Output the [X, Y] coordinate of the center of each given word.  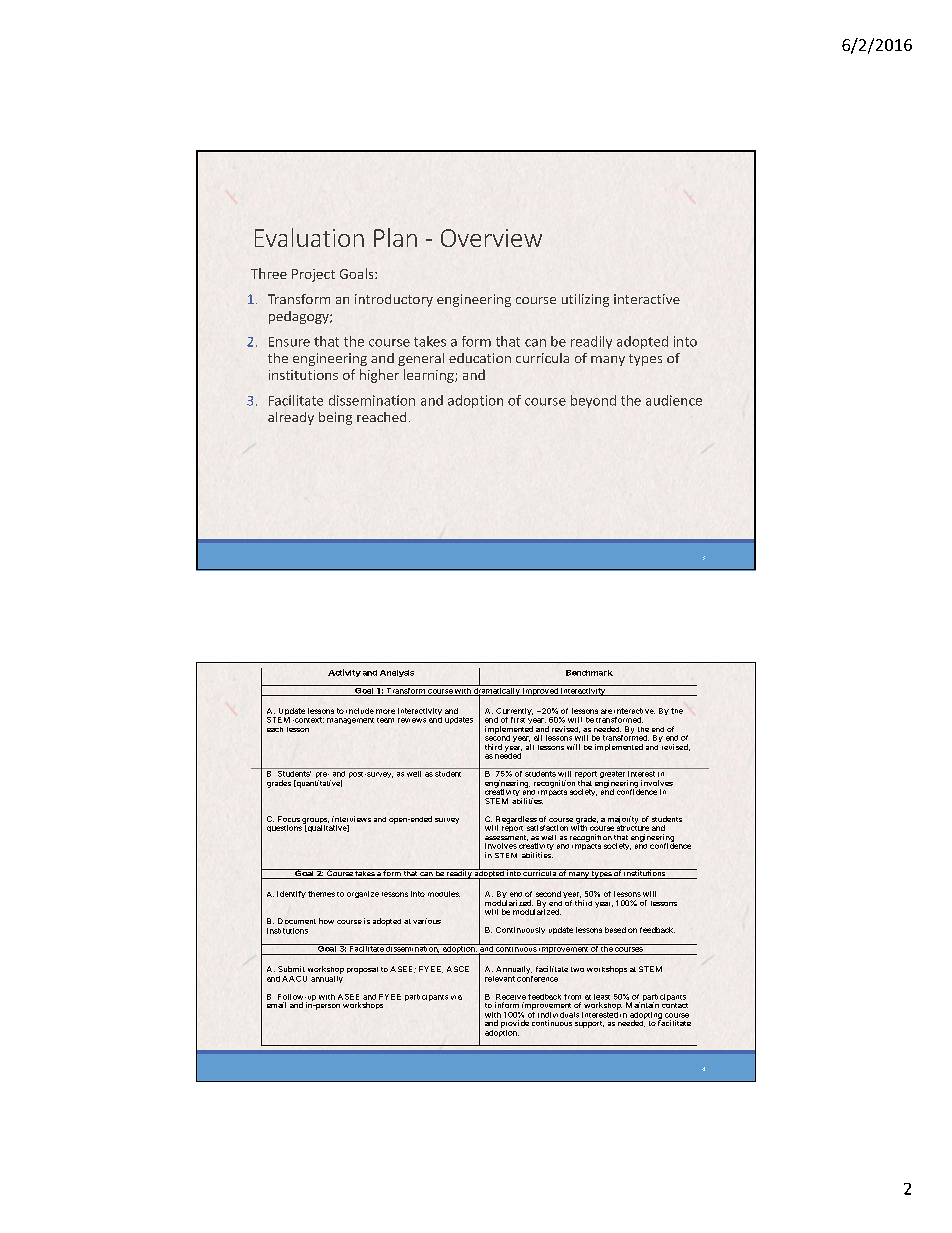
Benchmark [589, 673]
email [276, 1005]
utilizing [585, 300]
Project [313, 275]
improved [540, 692]
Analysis [397, 673]
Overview [491, 238]
